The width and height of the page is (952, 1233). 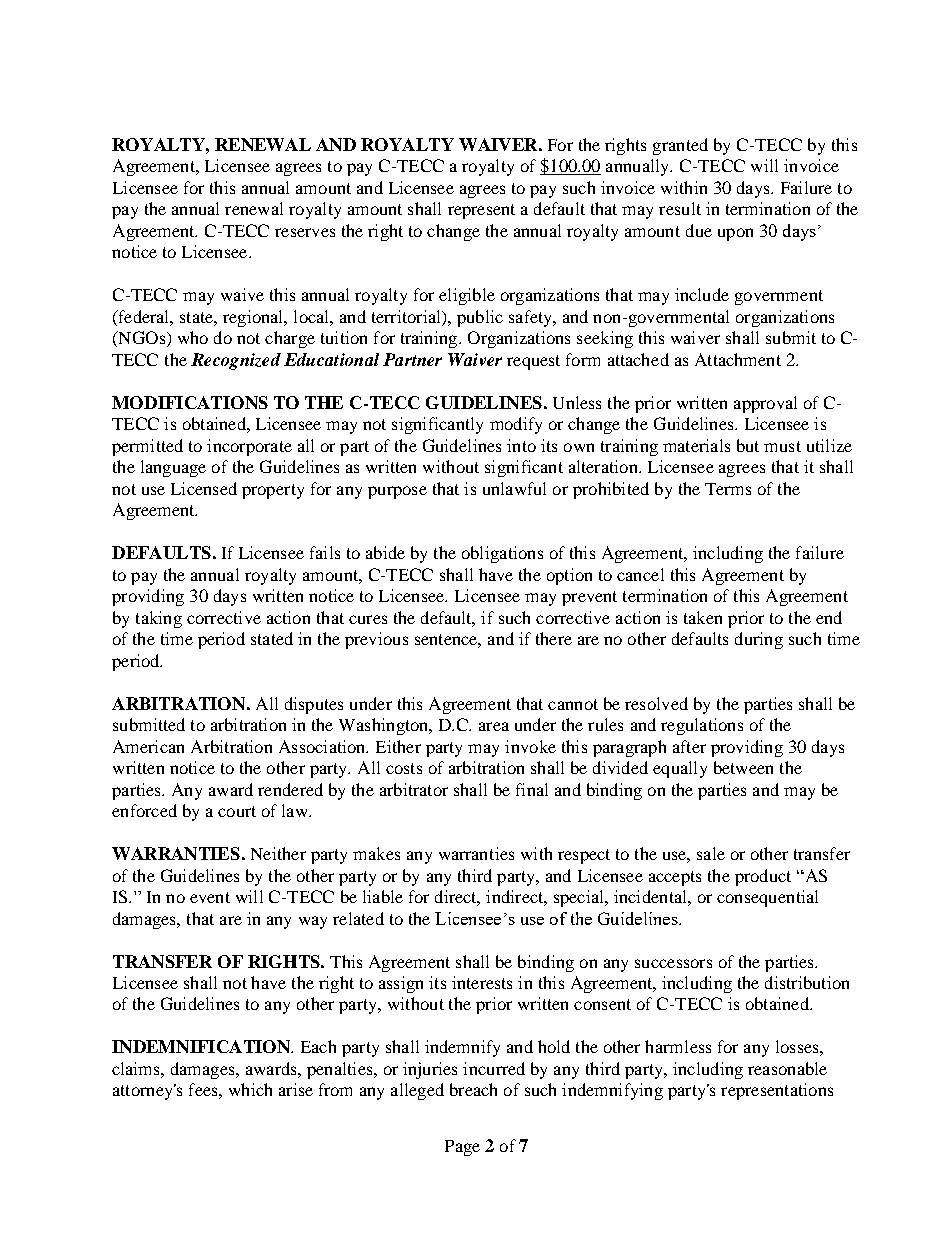 I want to click on Terms, so click(x=728, y=489).
